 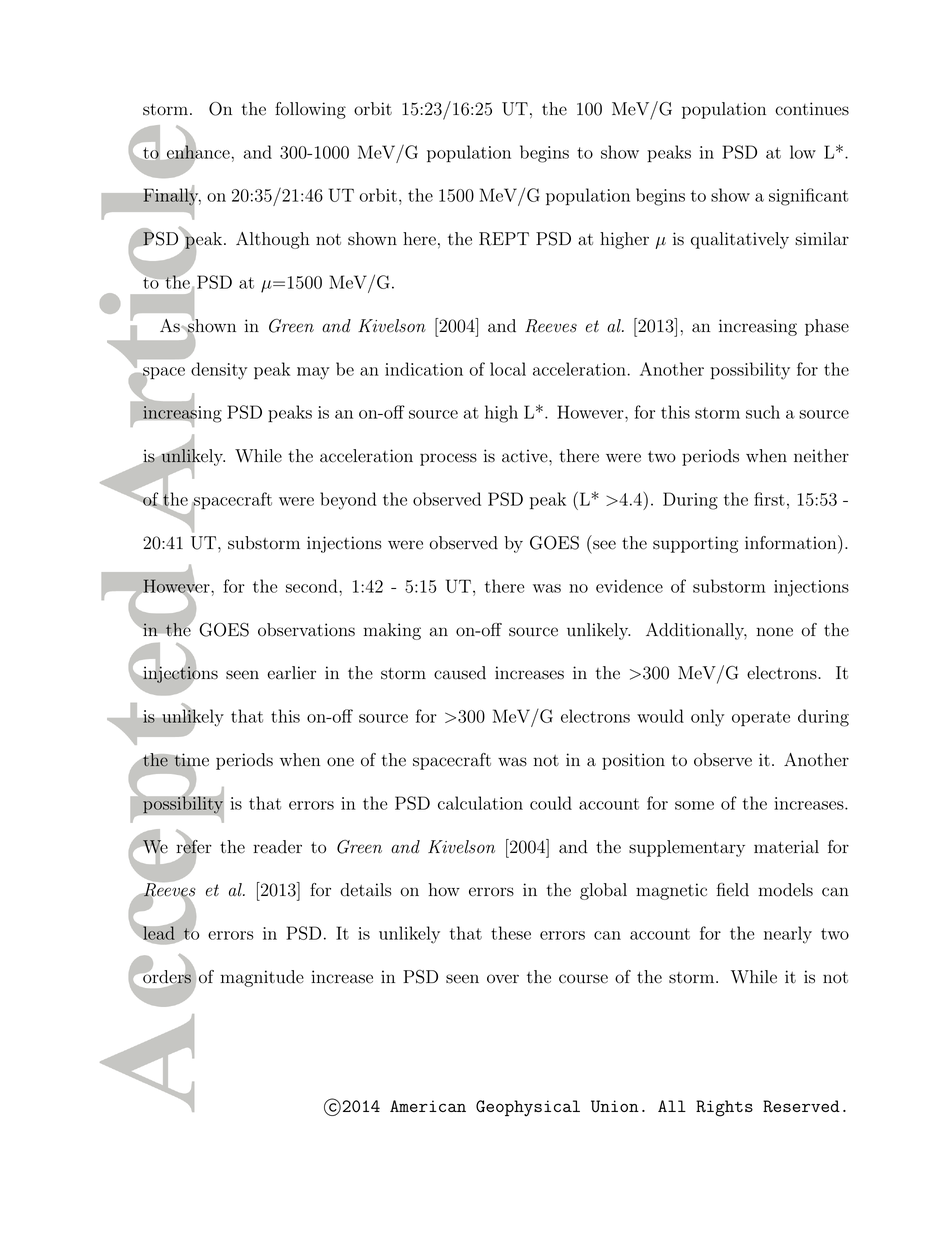 What do you see at coordinates (310, 110) in the page?
I see `following` at bounding box center [310, 110].
